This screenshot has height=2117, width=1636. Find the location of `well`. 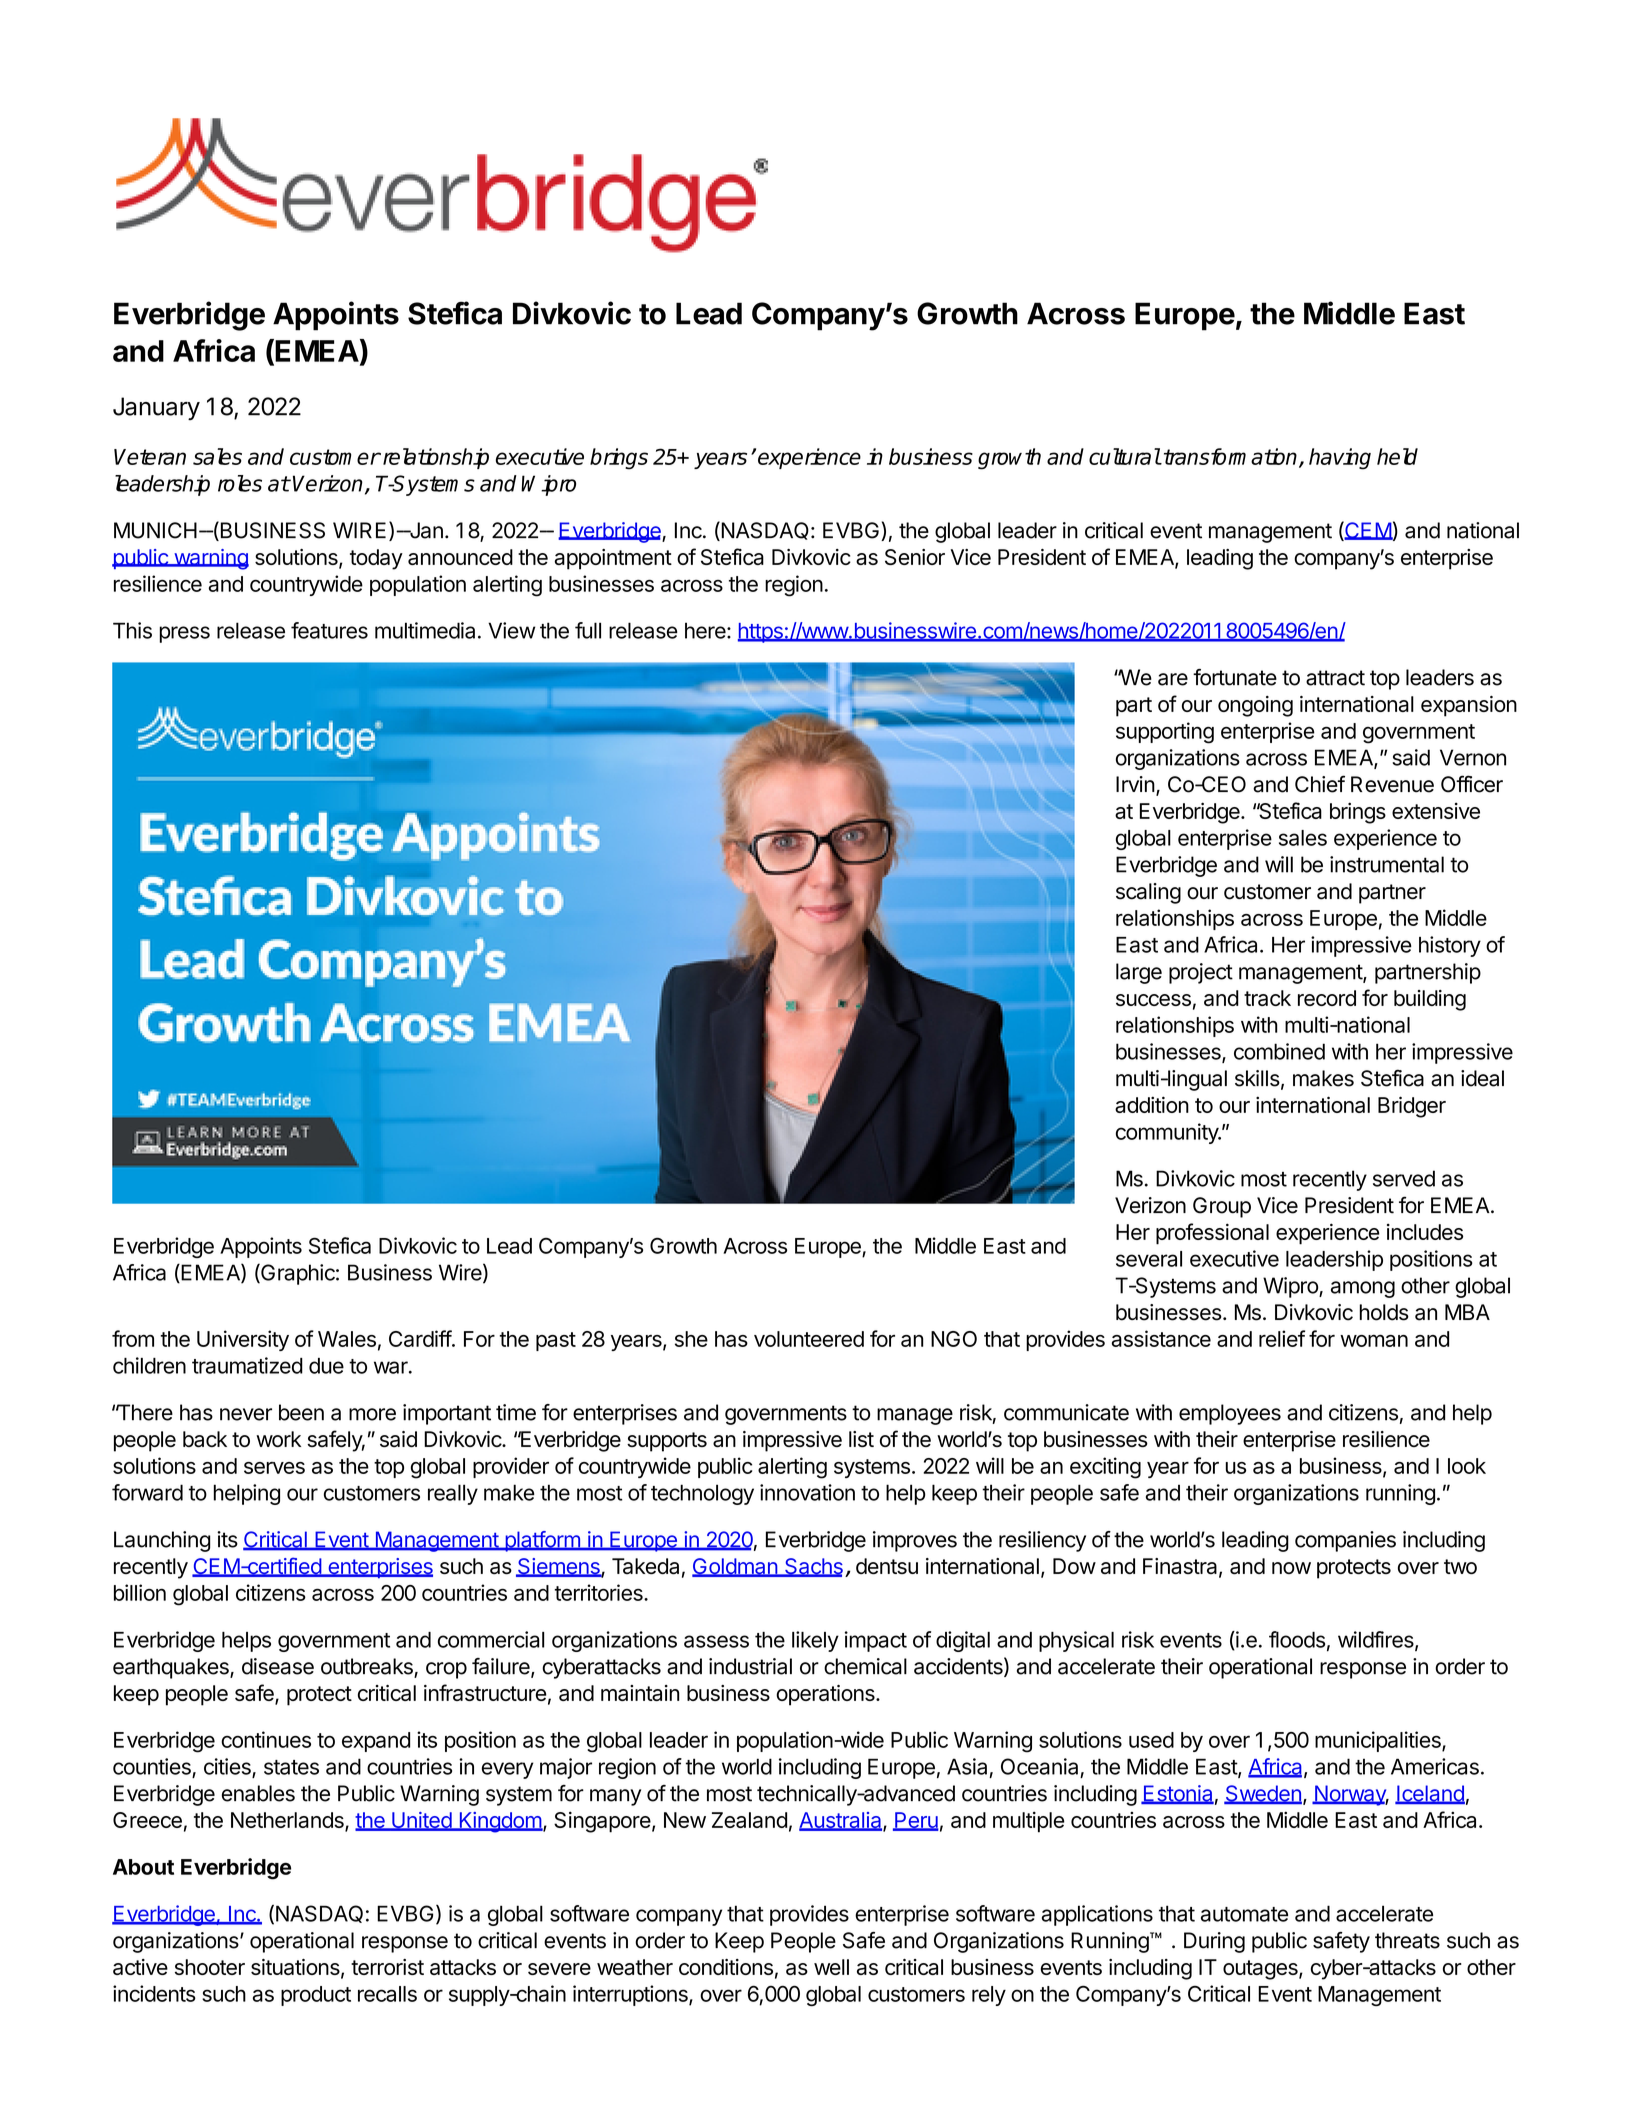

well is located at coordinates (831, 1967).
